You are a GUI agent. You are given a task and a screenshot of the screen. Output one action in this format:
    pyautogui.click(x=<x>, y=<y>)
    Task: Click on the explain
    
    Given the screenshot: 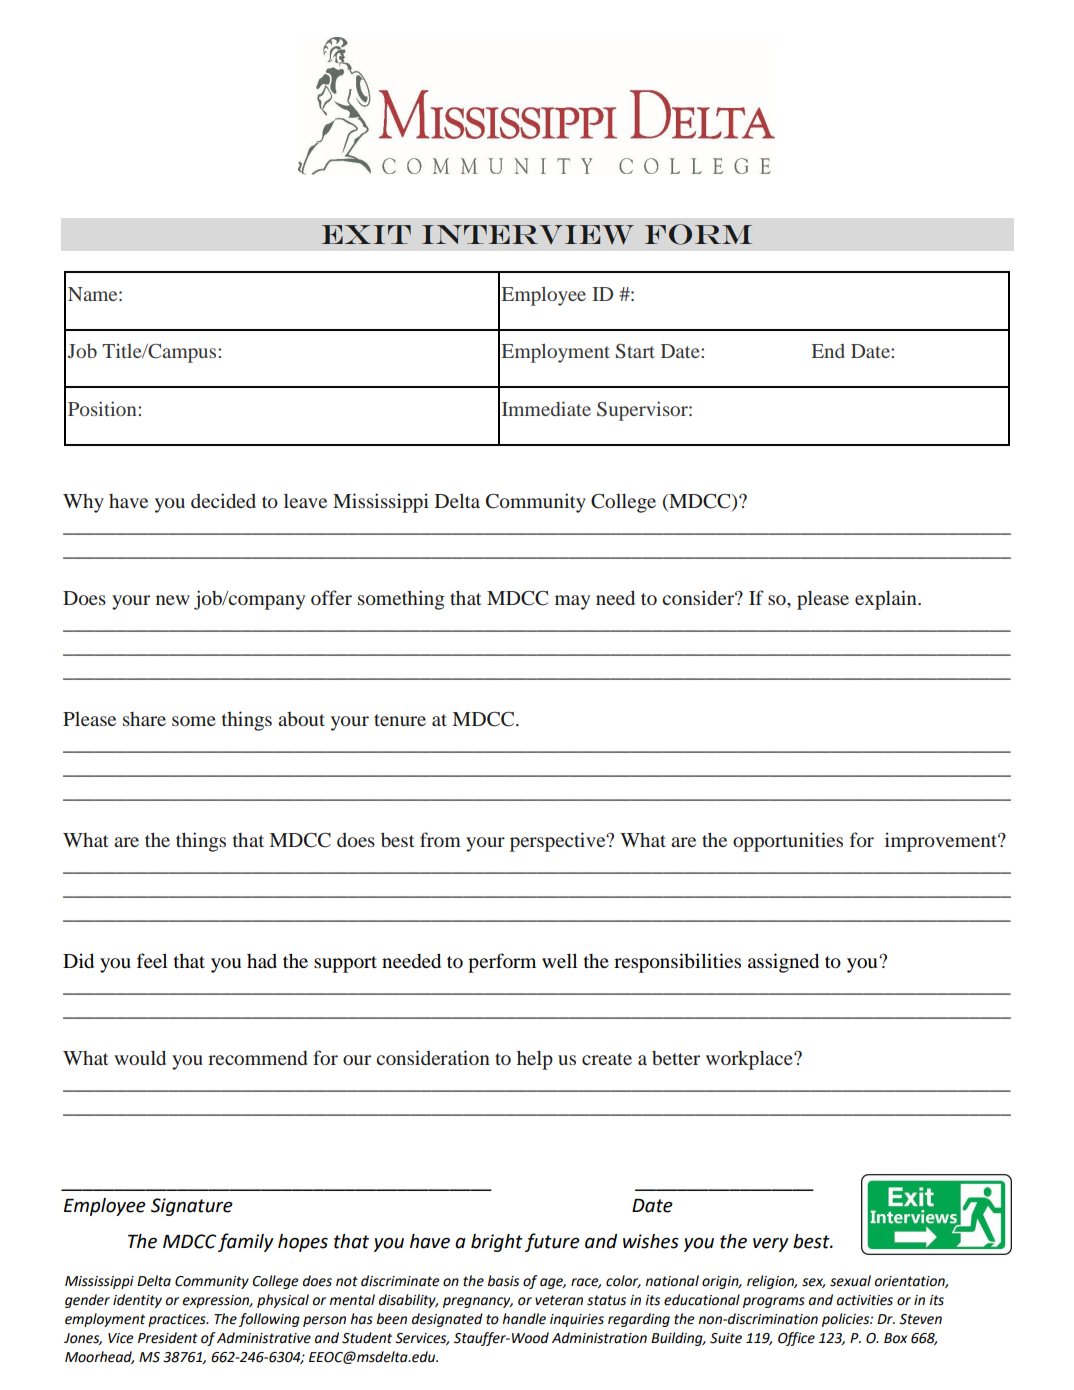 What is the action you would take?
    pyautogui.click(x=887, y=600)
